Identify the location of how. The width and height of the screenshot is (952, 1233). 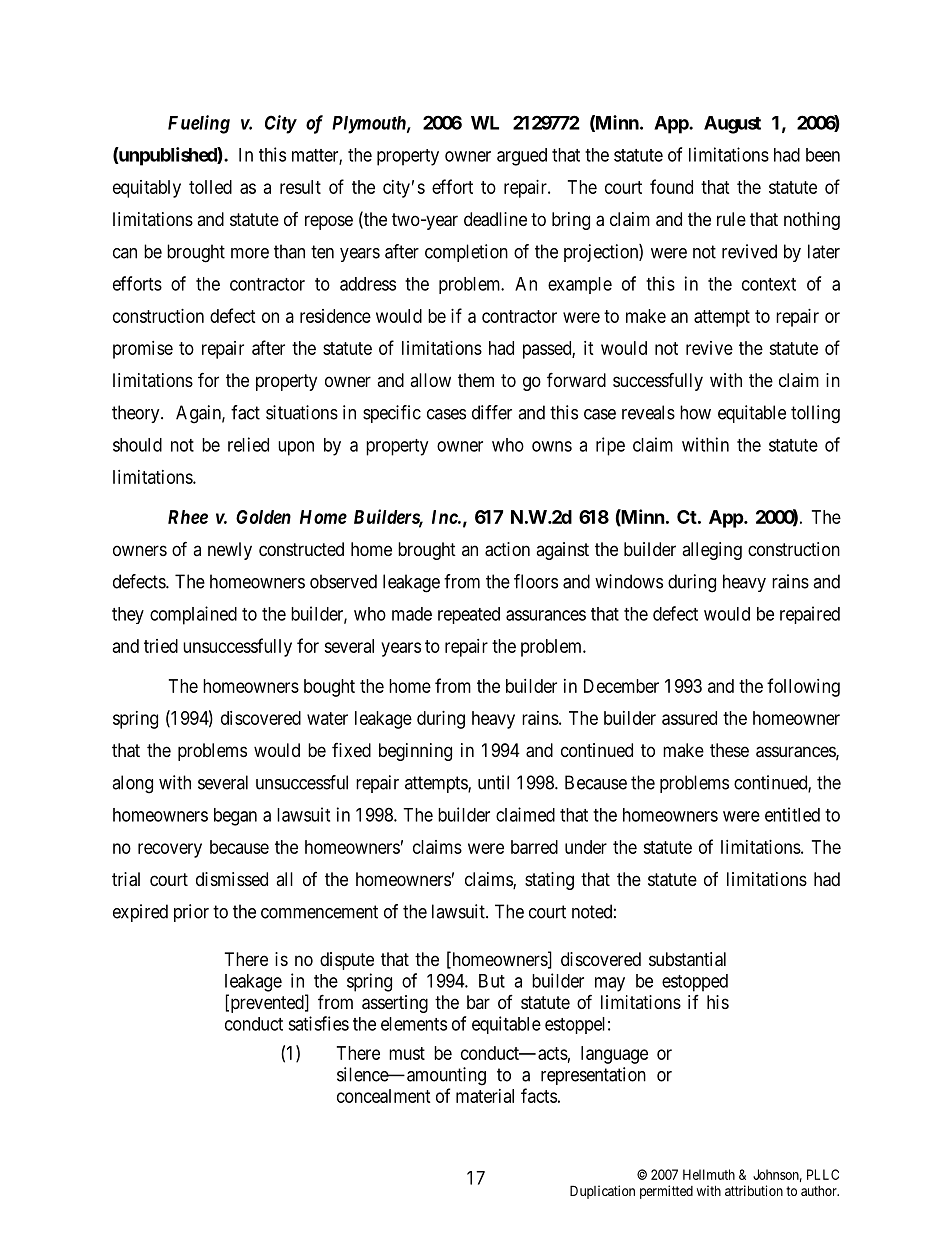
(695, 412).
